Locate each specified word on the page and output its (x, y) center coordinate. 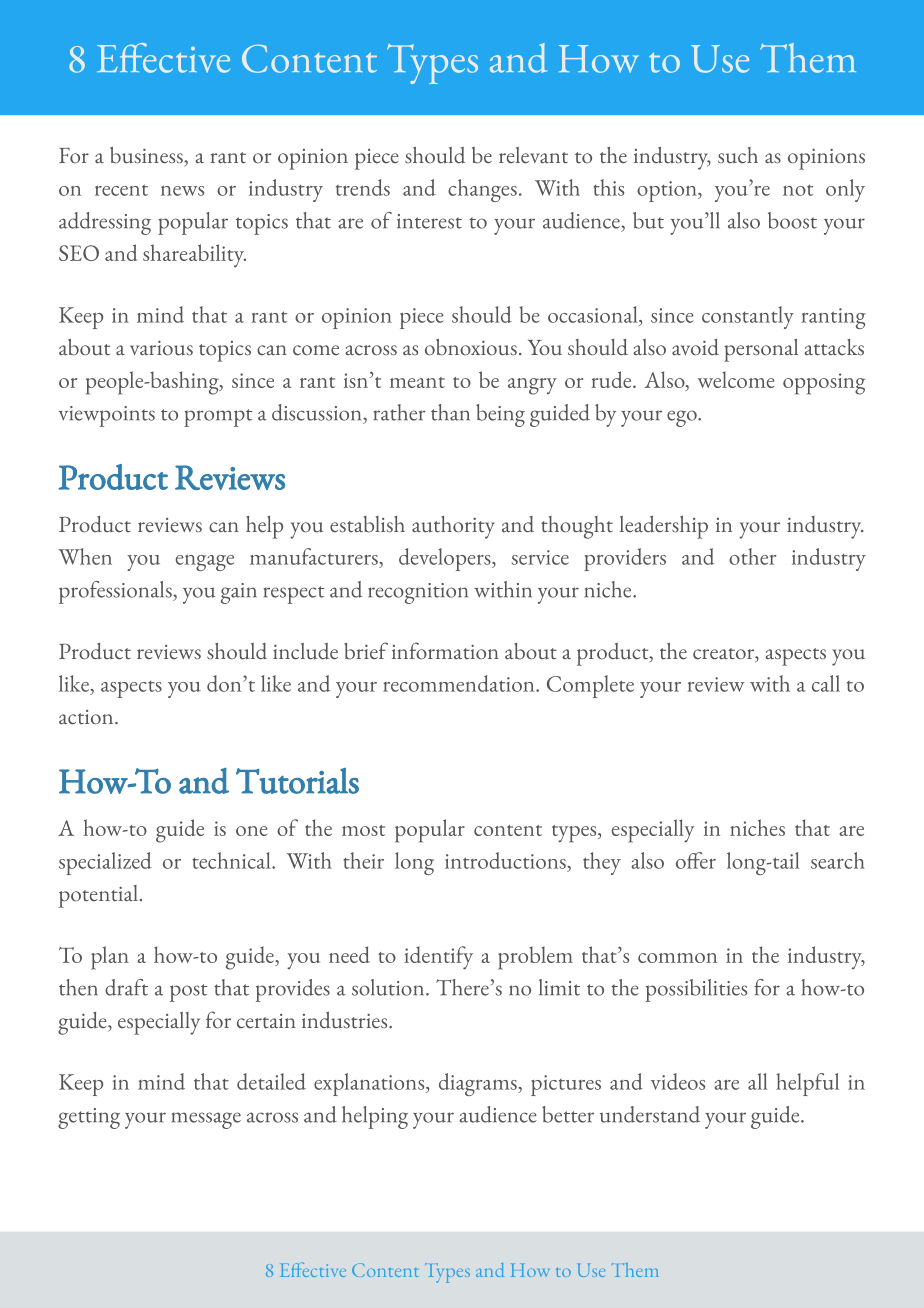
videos (678, 1081)
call (826, 683)
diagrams (479, 1084)
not (798, 190)
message (206, 1120)
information (445, 651)
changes (482, 190)
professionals (116, 592)
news (182, 191)
